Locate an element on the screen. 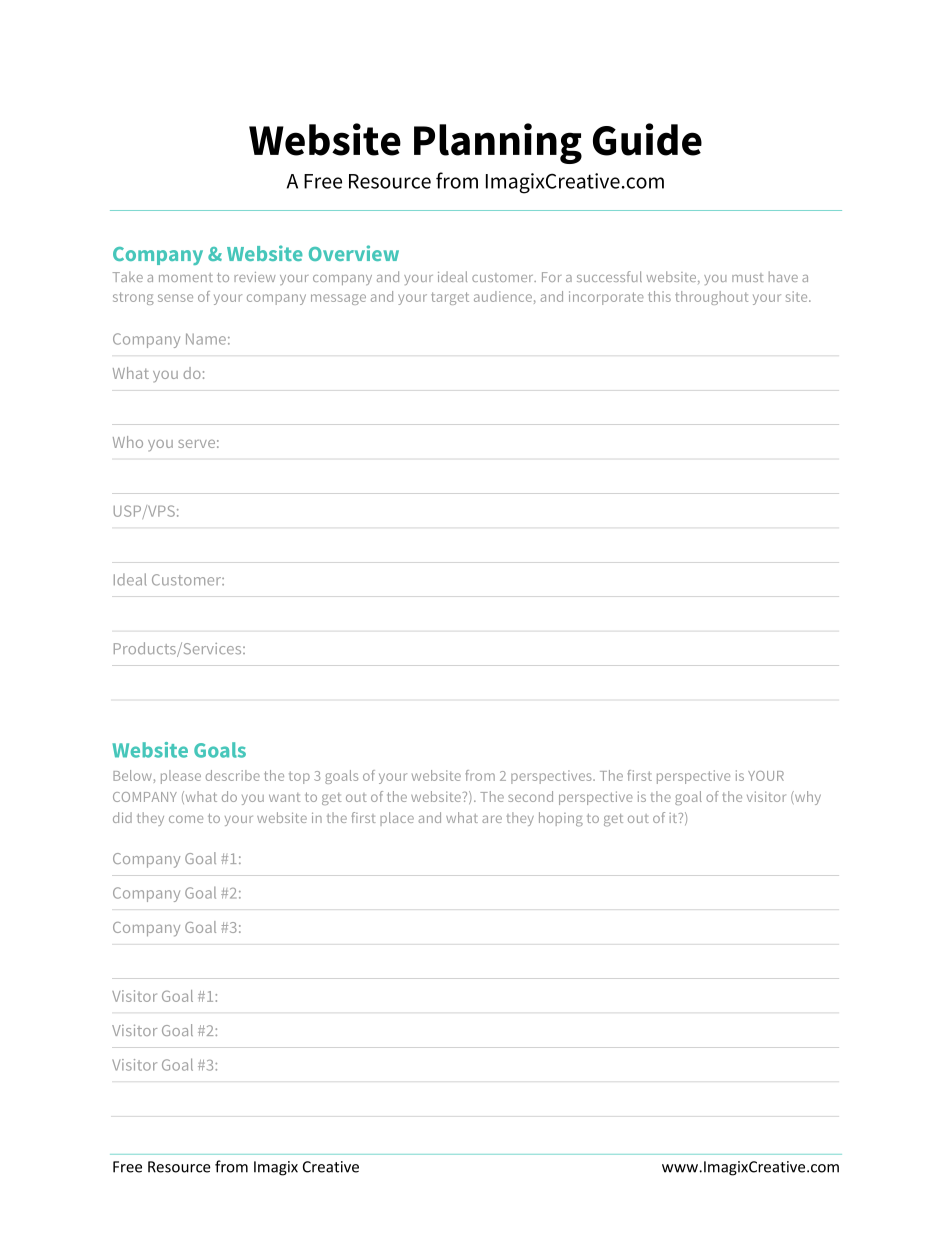 The height and width of the screenshot is (1233, 952). Guide is located at coordinates (647, 139).
